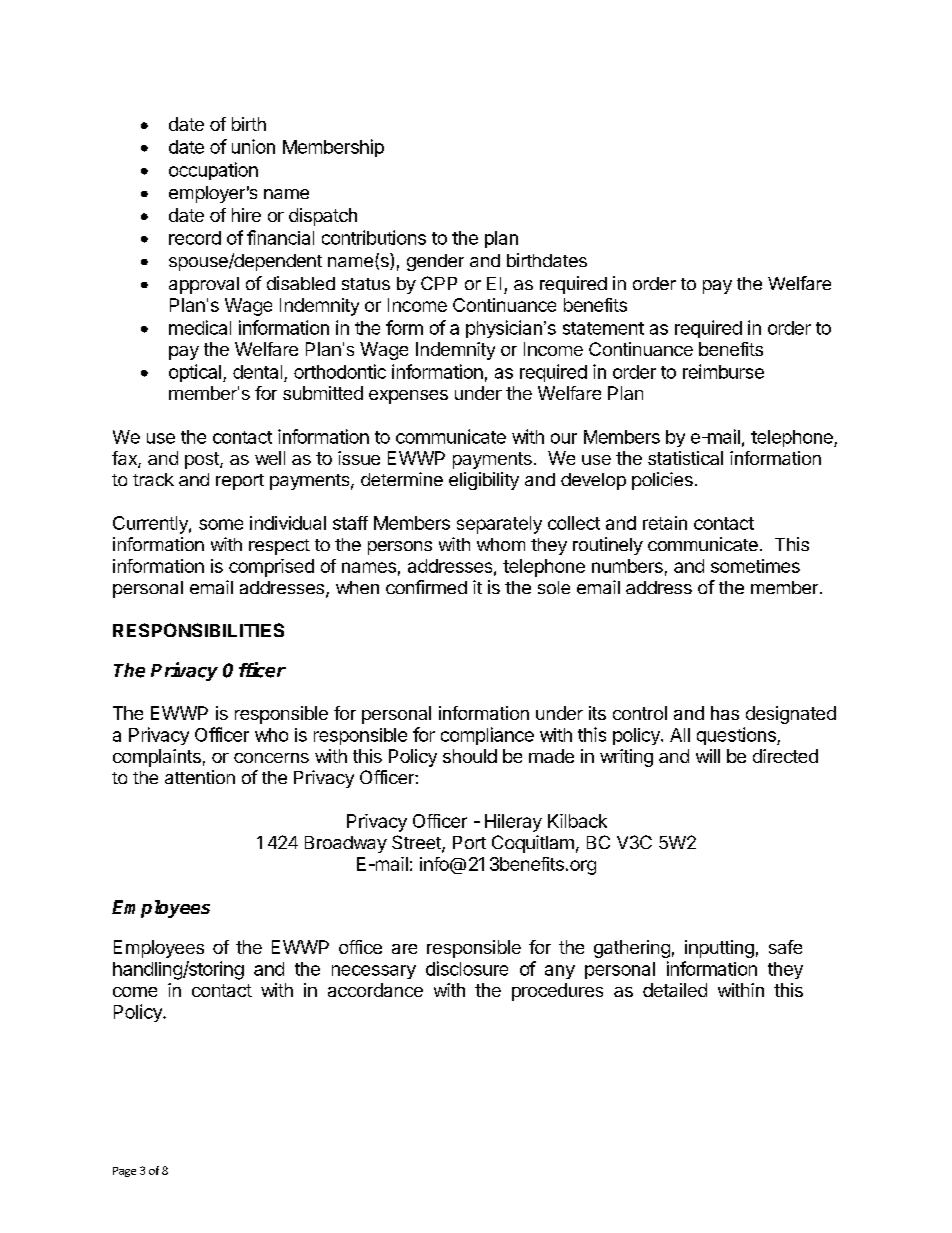  Describe the element at coordinates (417, 843) in the document. I see `Street` at that location.
